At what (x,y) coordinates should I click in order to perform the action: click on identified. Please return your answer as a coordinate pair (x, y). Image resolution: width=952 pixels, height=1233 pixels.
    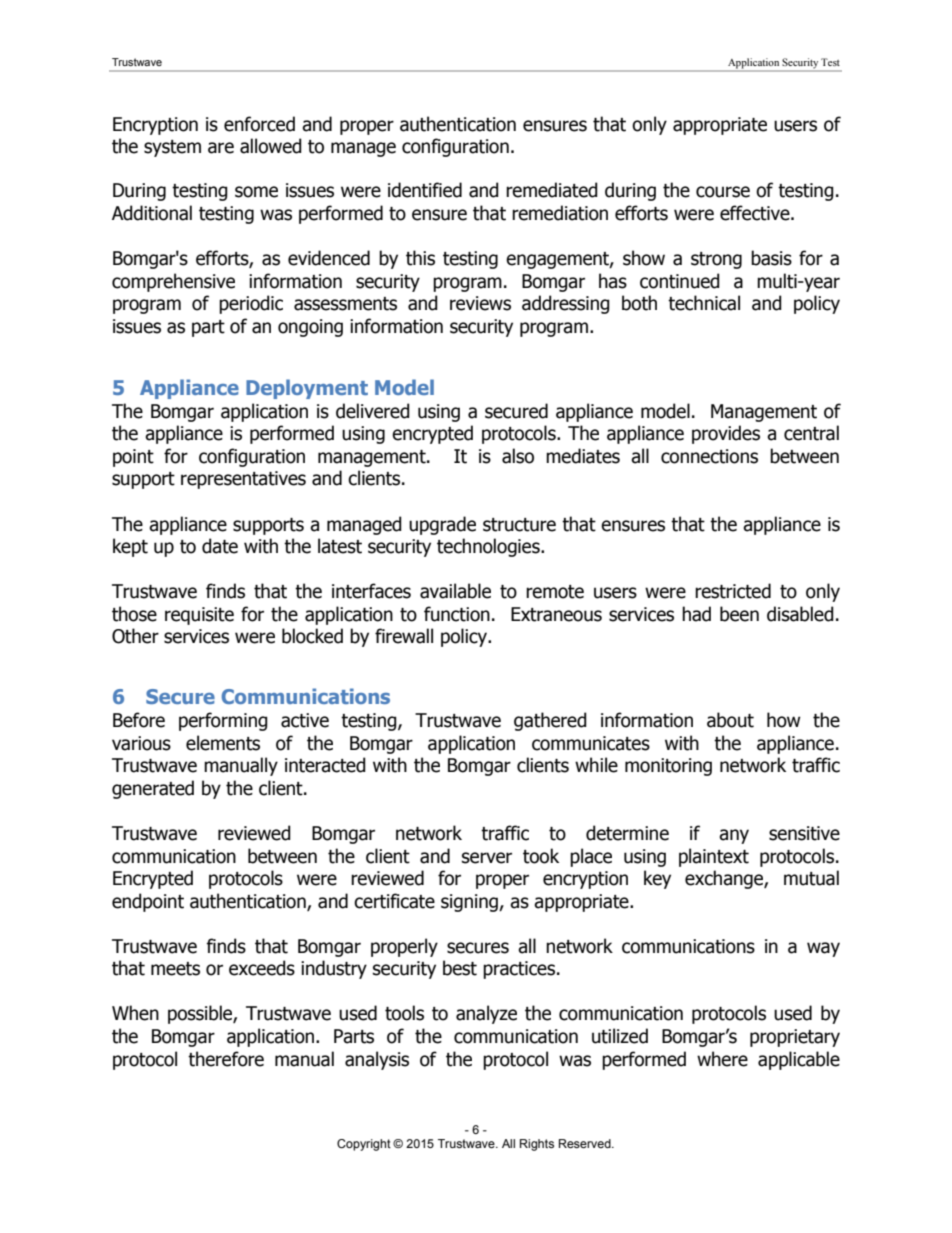
    Looking at the image, I should click on (425, 190).
